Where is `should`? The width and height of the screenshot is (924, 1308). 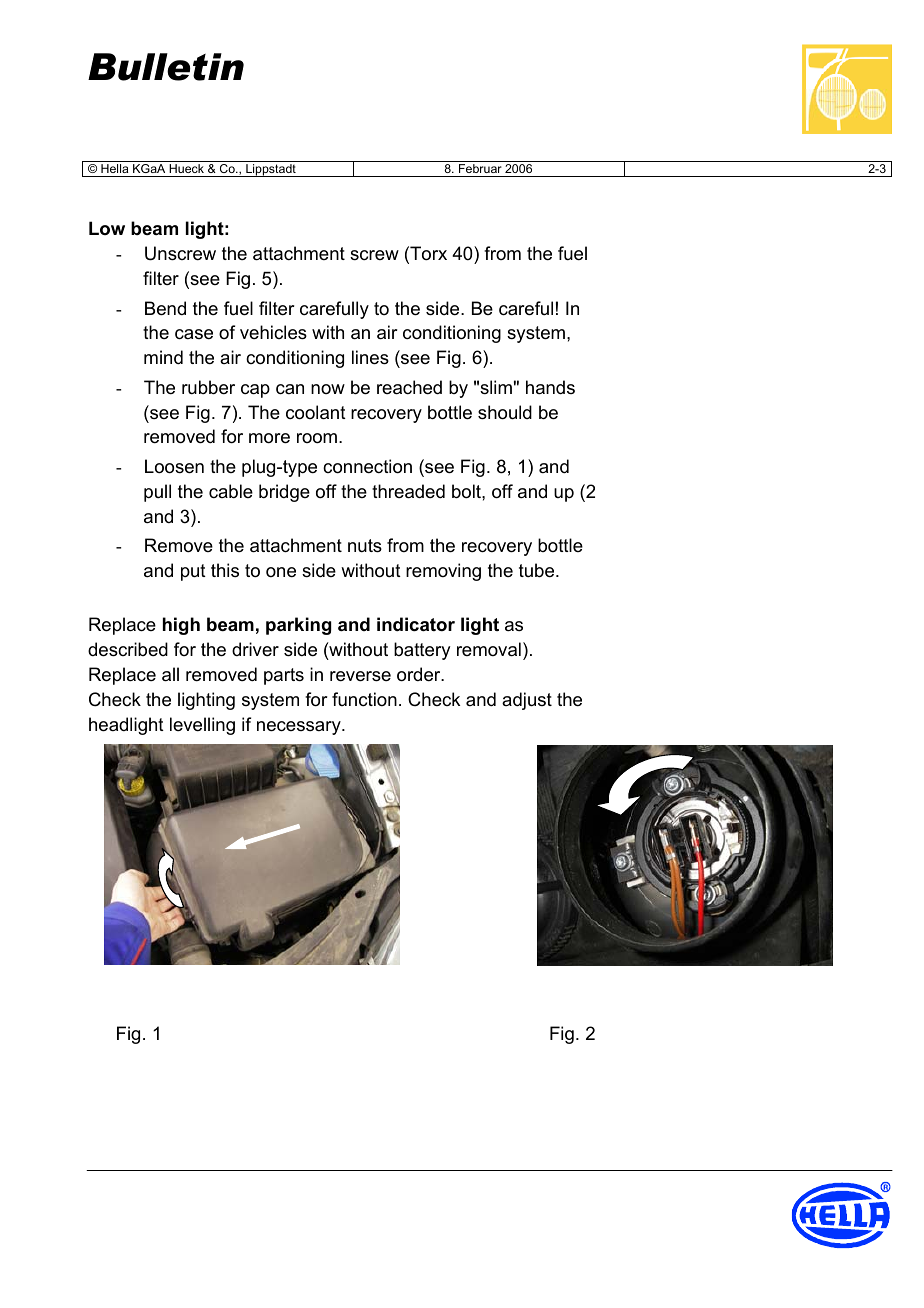
should is located at coordinates (505, 412).
